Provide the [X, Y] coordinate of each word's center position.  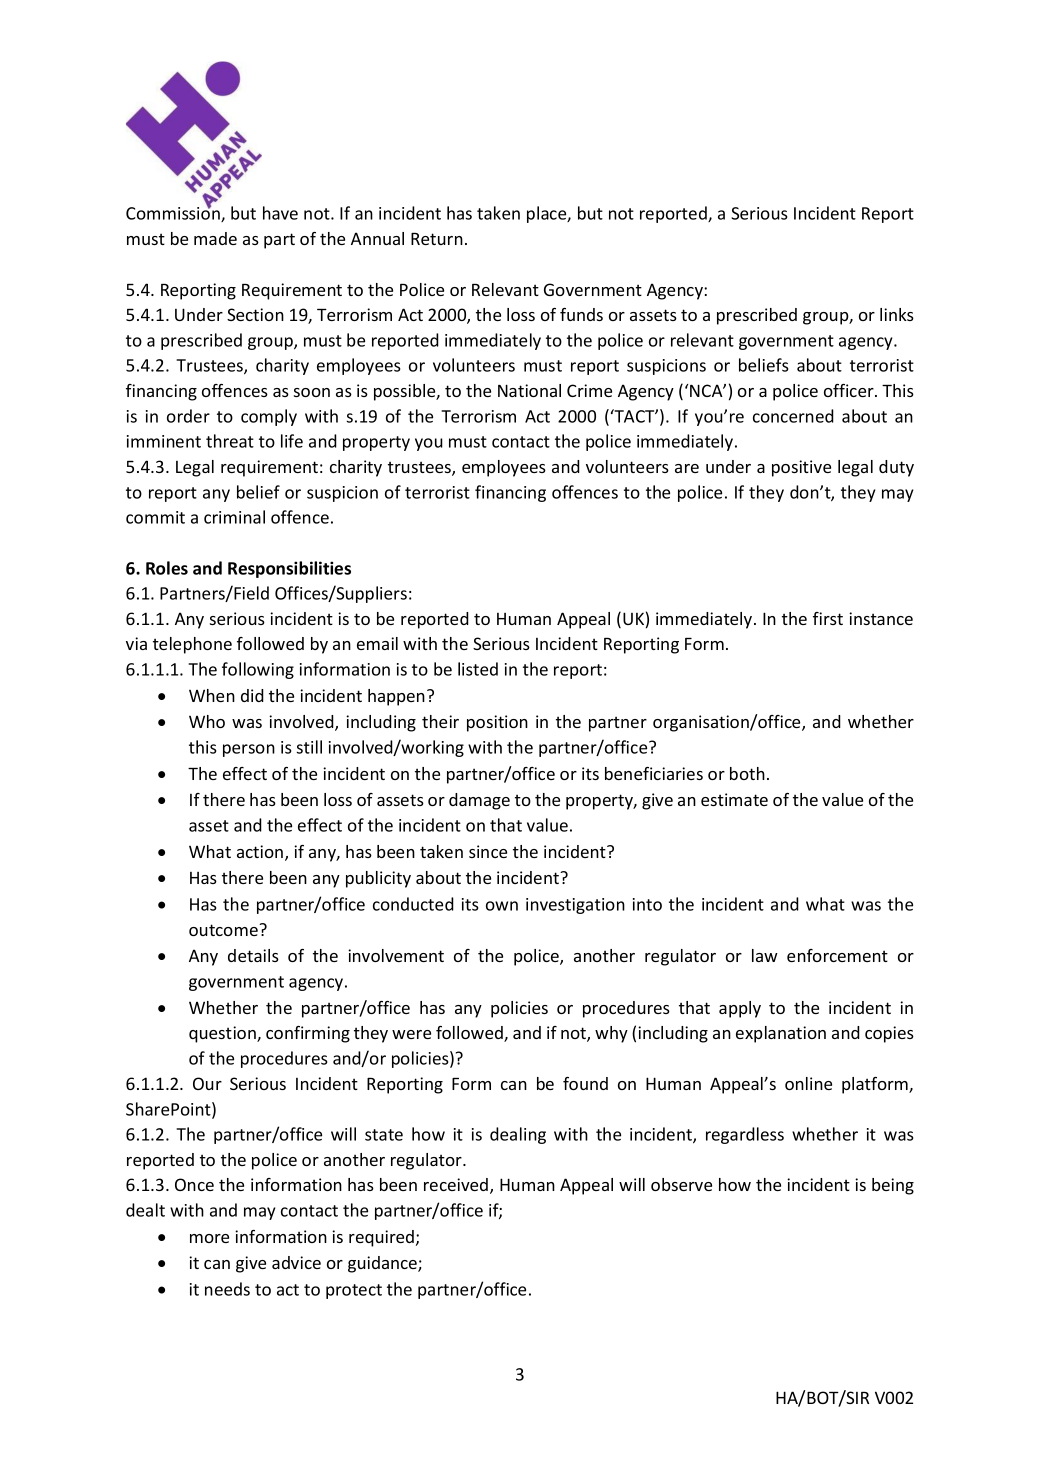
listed [478, 669]
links [897, 314]
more [209, 1238]
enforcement [837, 955]
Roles [167, 568]
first [828, 618]
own [502, 906]
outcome [224, 930]
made [215, 238]
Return [437, 239]
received [457, 1186]
